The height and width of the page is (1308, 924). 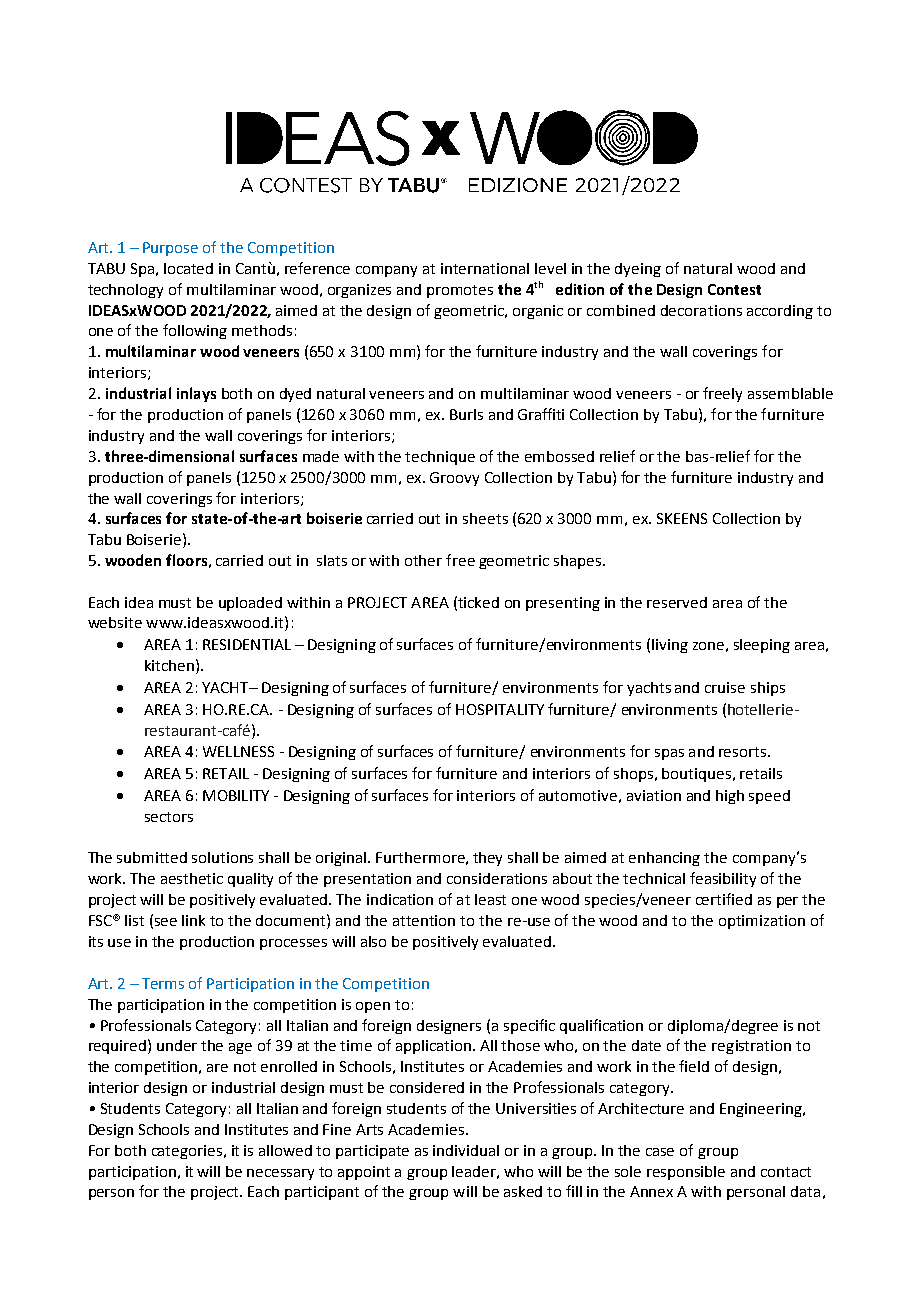 I want to click on feasibility, so click(x=723, y=879).
